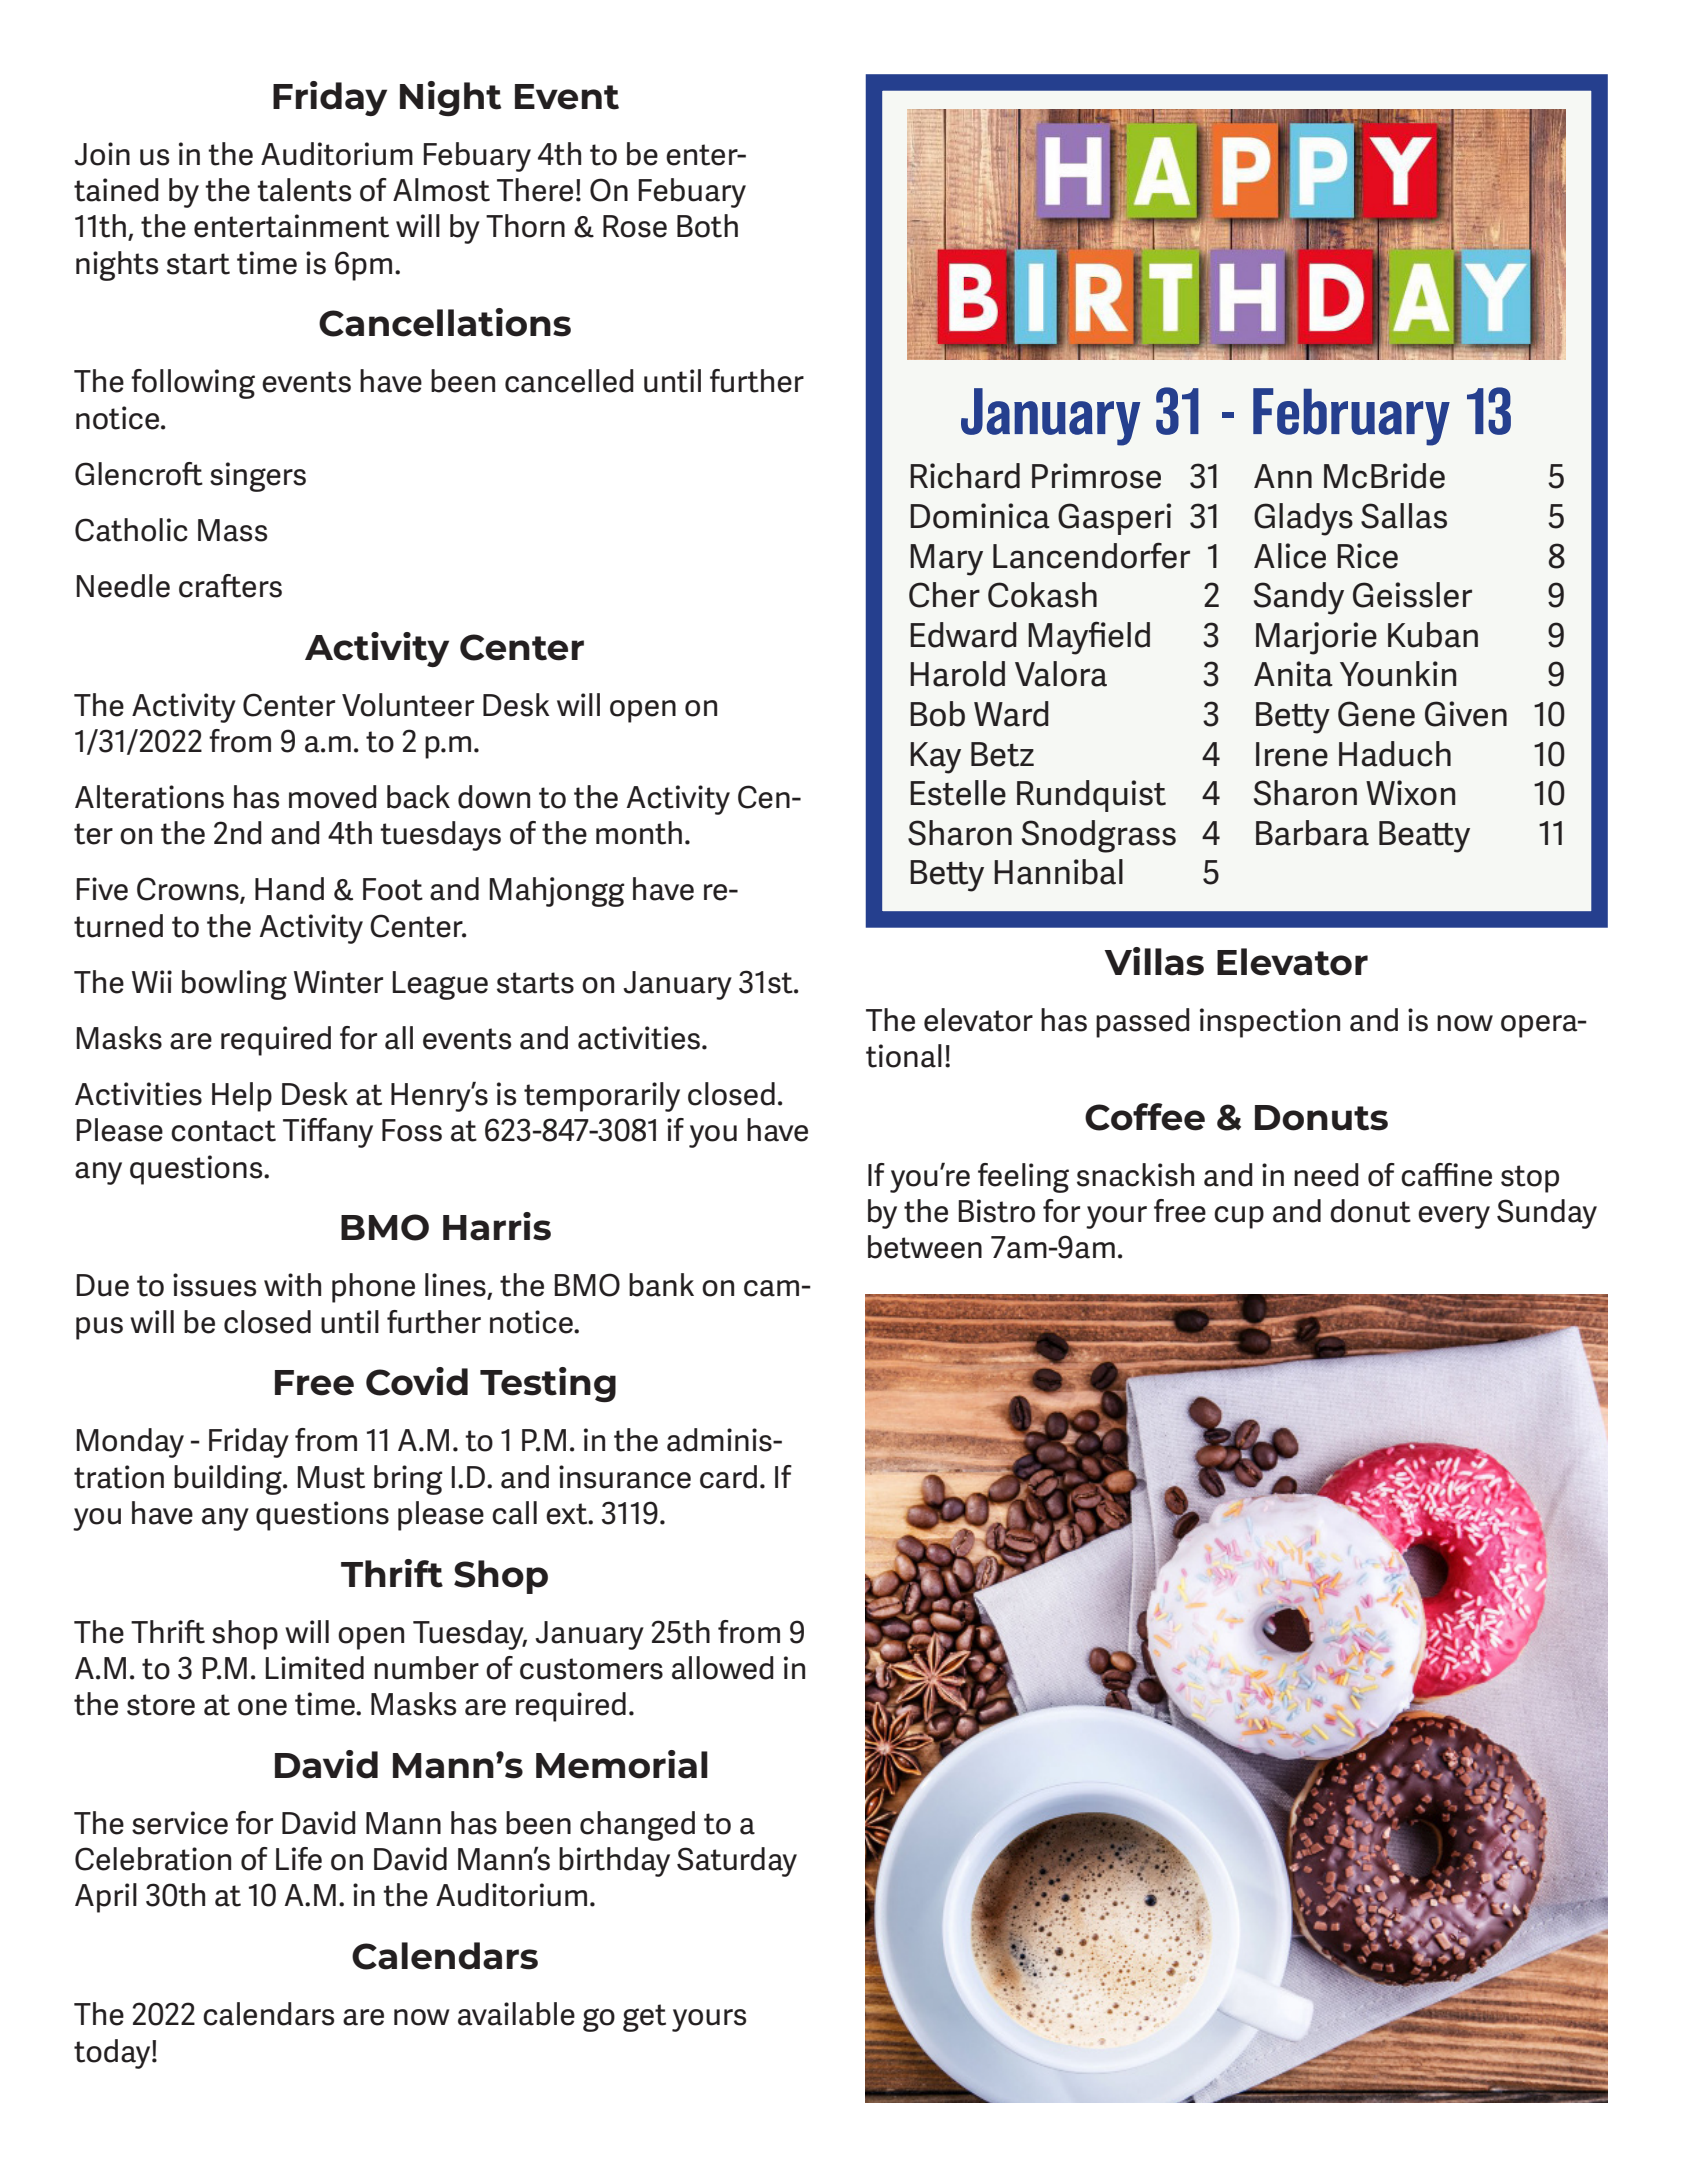 The width and height of the screenshot is (1682, 2177). I want to click on Both, so click(707, 226).
